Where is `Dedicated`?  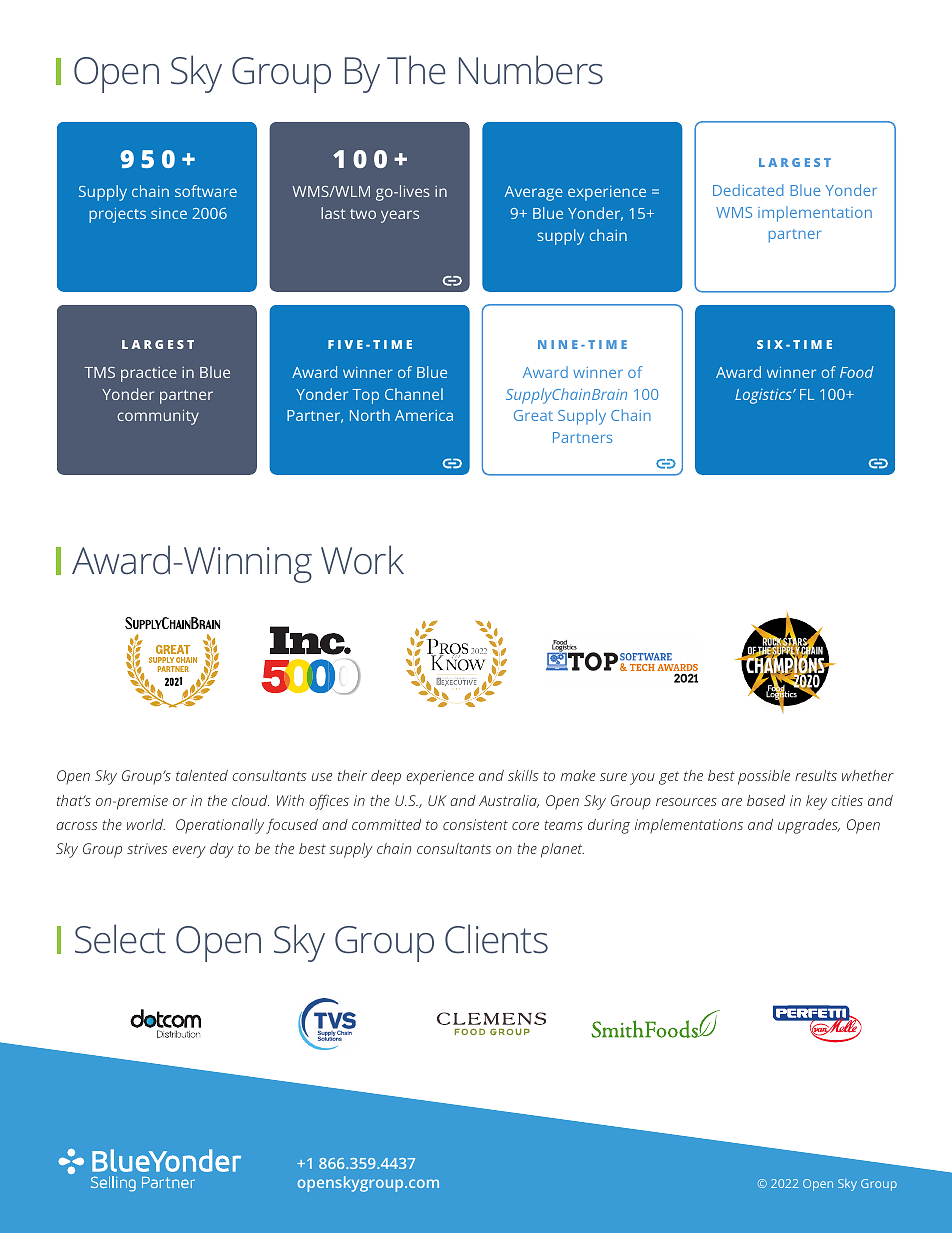 Dedicated is located at coordinates (748, 190).
